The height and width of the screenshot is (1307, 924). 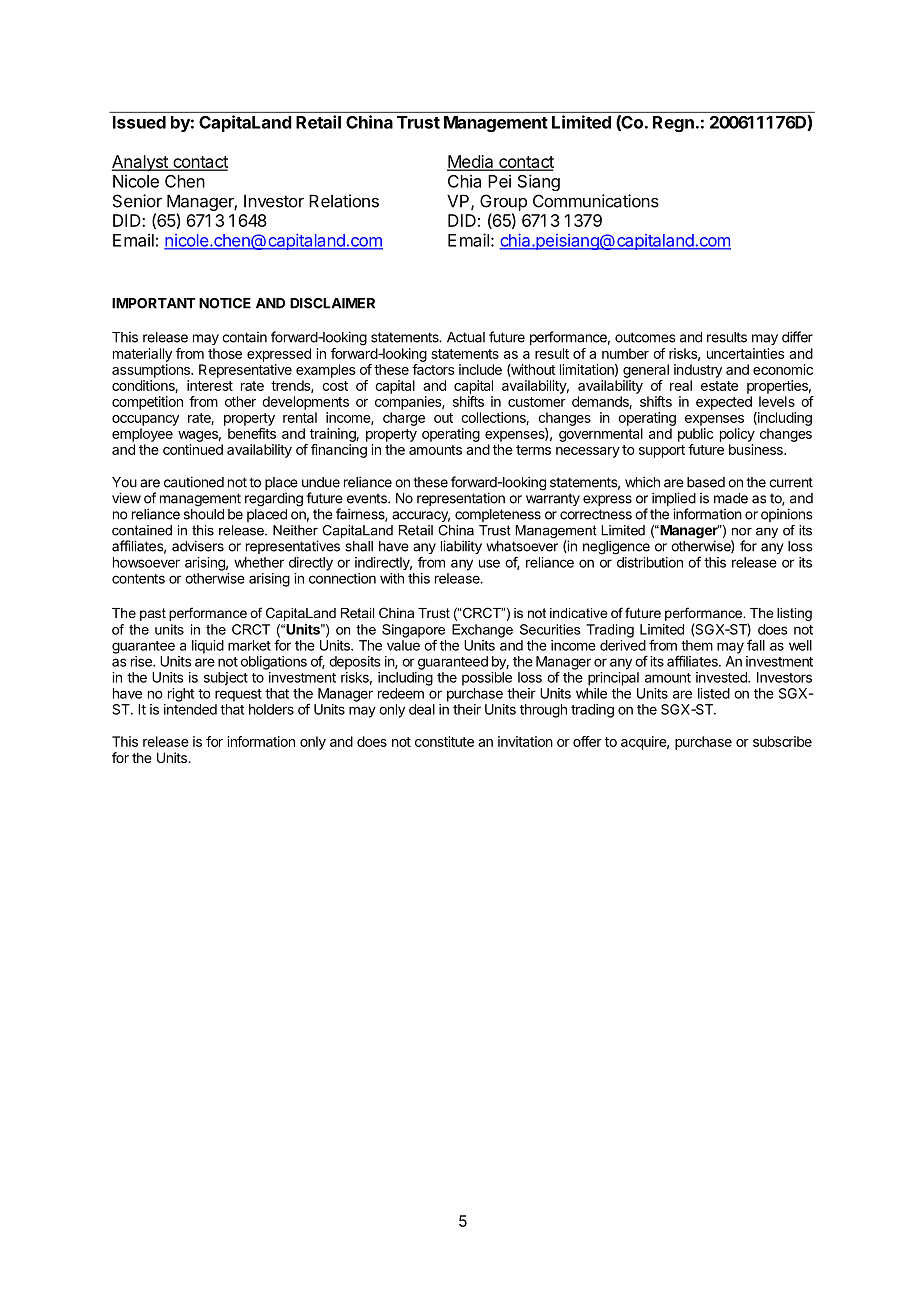 I want to click on NOTICE, so click(x=225, y=303).
